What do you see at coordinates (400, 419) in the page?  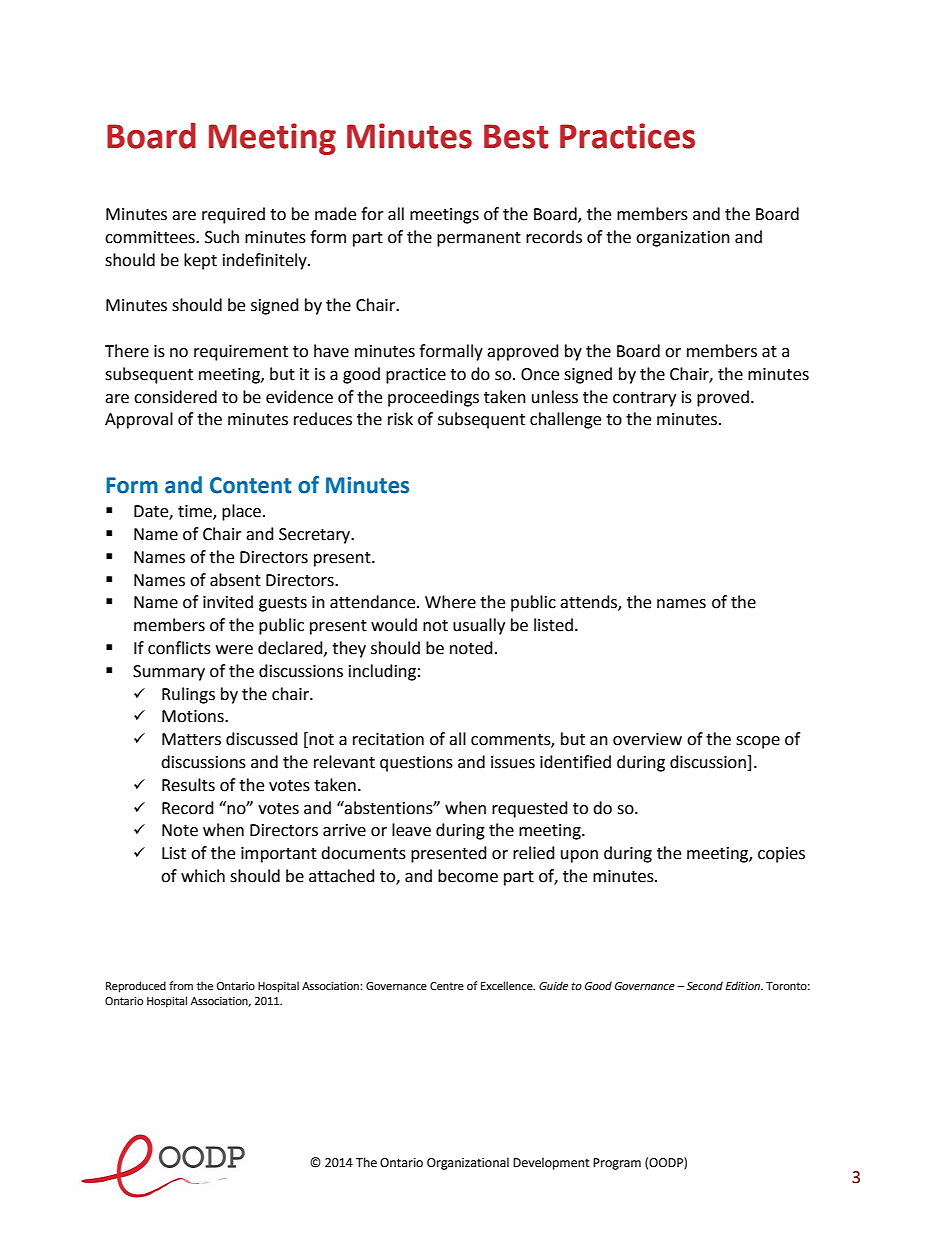 I see `risk` at bounding box center [400, 419].
